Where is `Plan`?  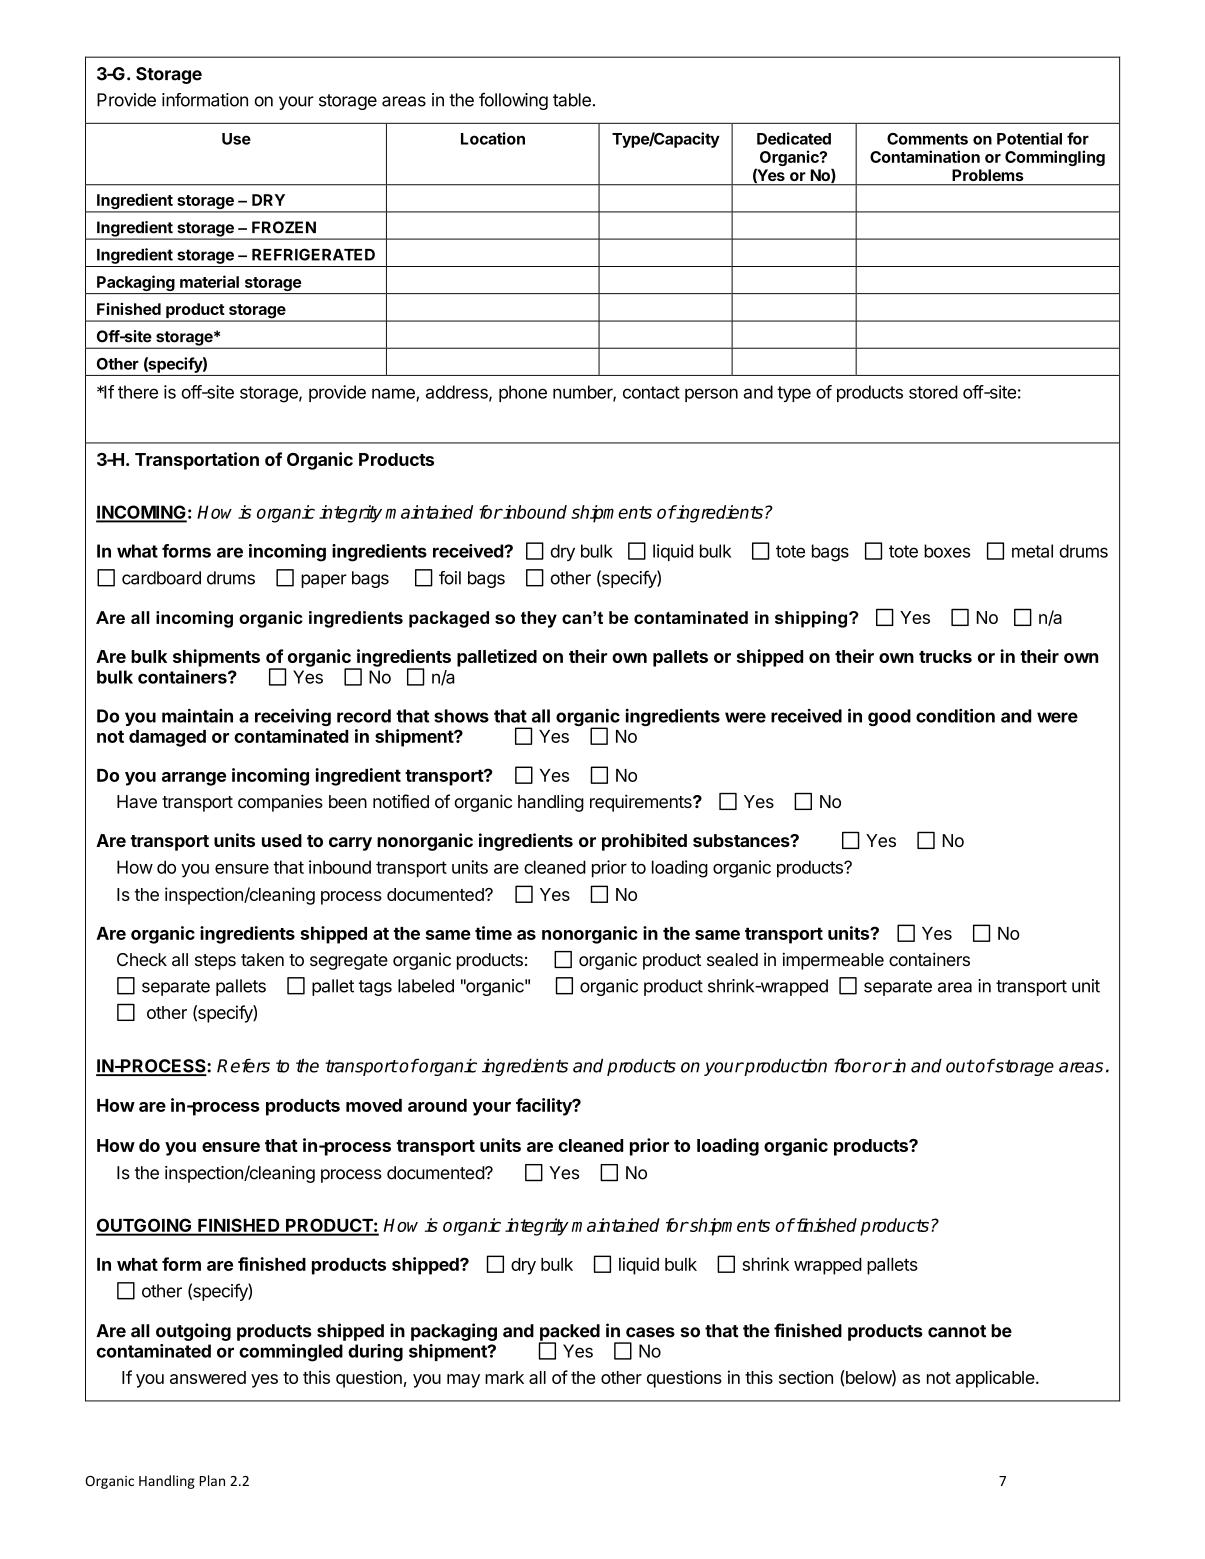 Plan is located at coordinates (212, 1480).
